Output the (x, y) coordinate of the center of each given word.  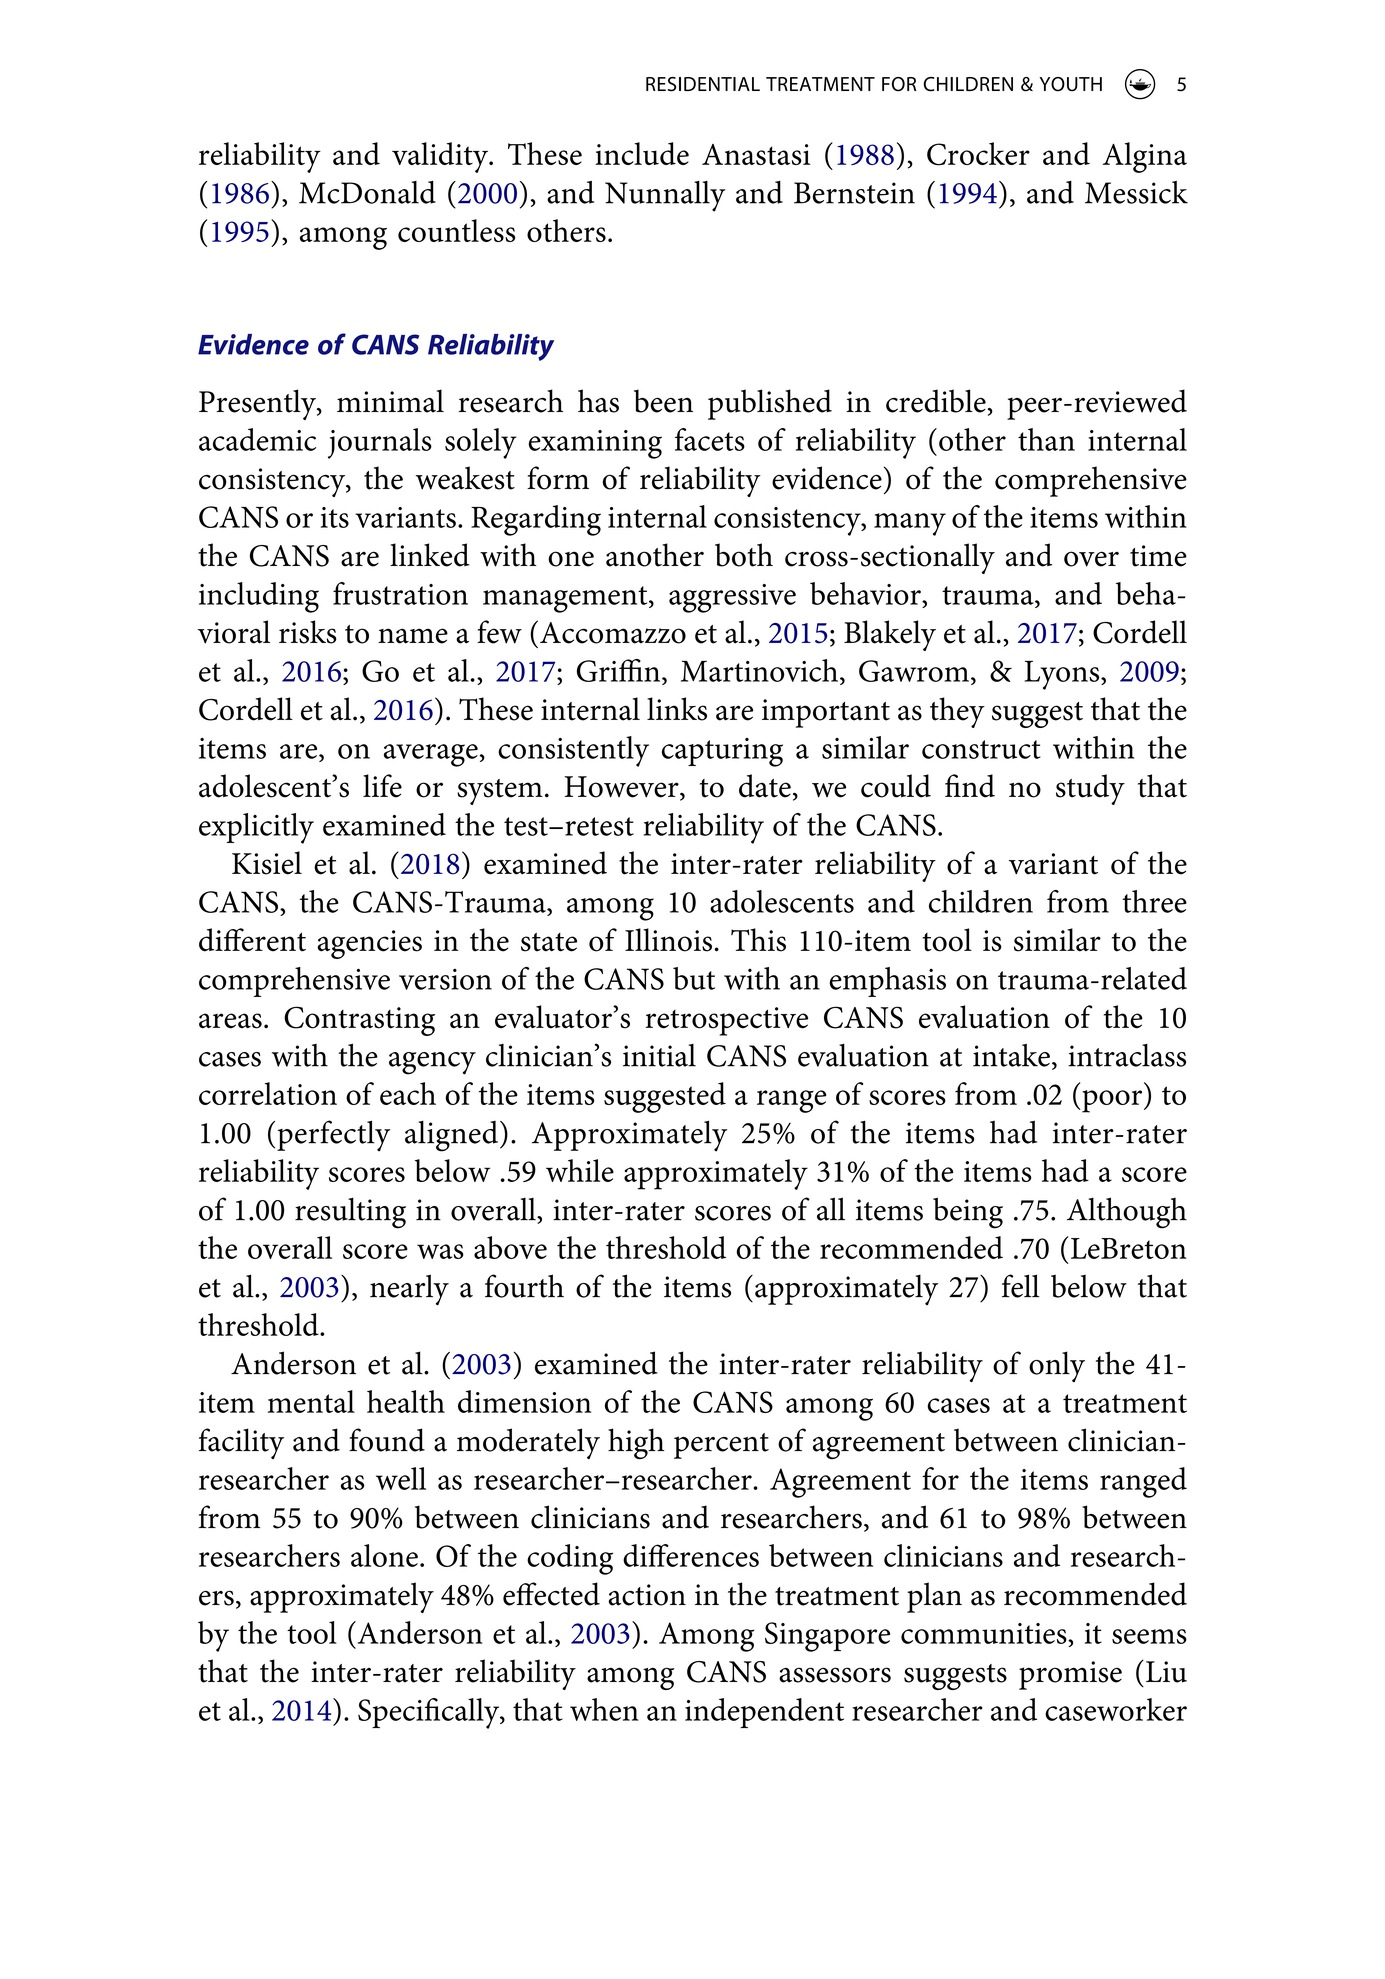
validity (441, 157)
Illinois (668, 940)
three (1154, 901)
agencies (369, 944)
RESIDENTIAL (703, 84)
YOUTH (1071, 84)
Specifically (430, 1713)
